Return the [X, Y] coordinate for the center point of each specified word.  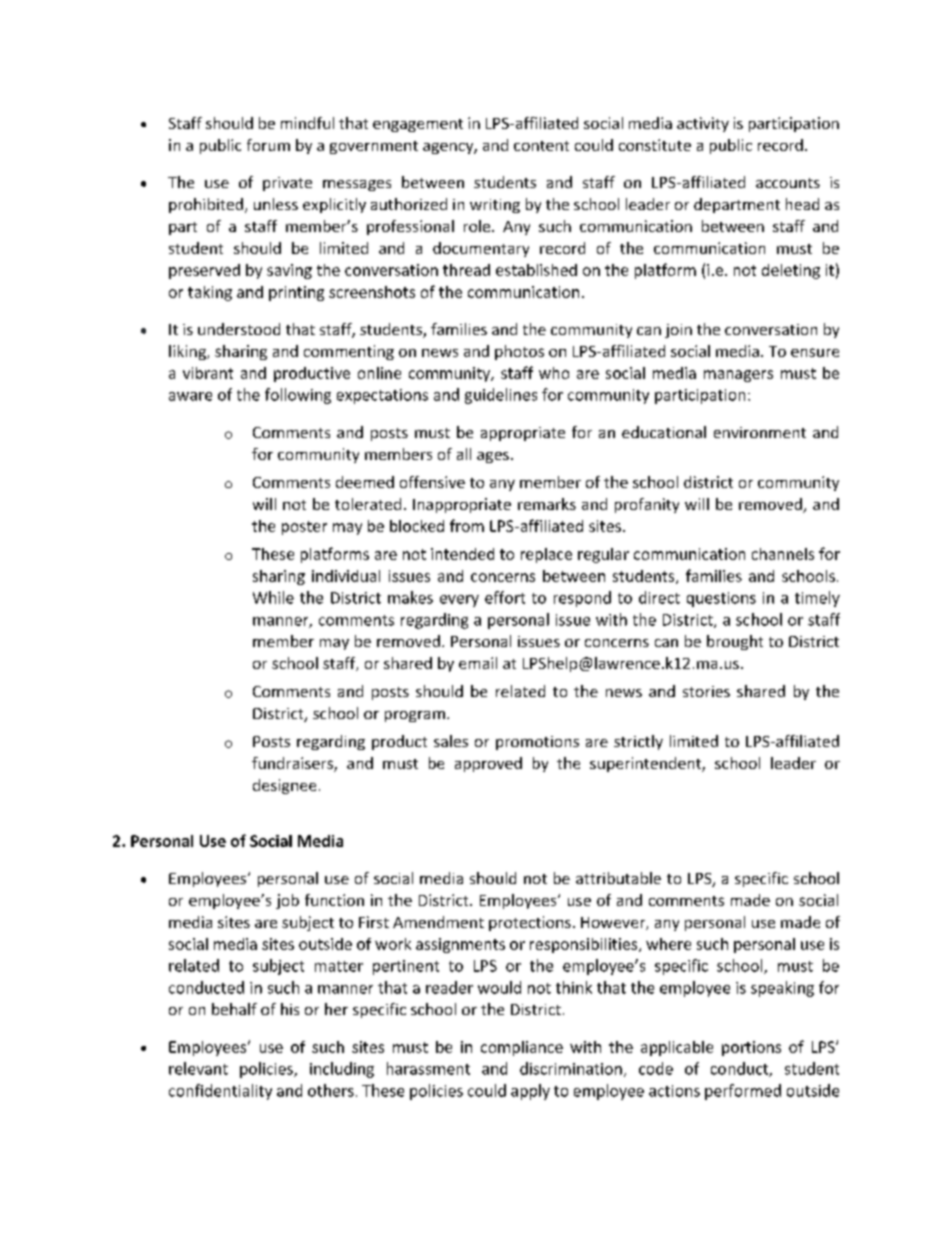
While [273, 597]
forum [268, 145]
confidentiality [220, 1092]
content [541, 146]
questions [721, 599]
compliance [522, 1048]
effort [505, 597]
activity [703, 124]
